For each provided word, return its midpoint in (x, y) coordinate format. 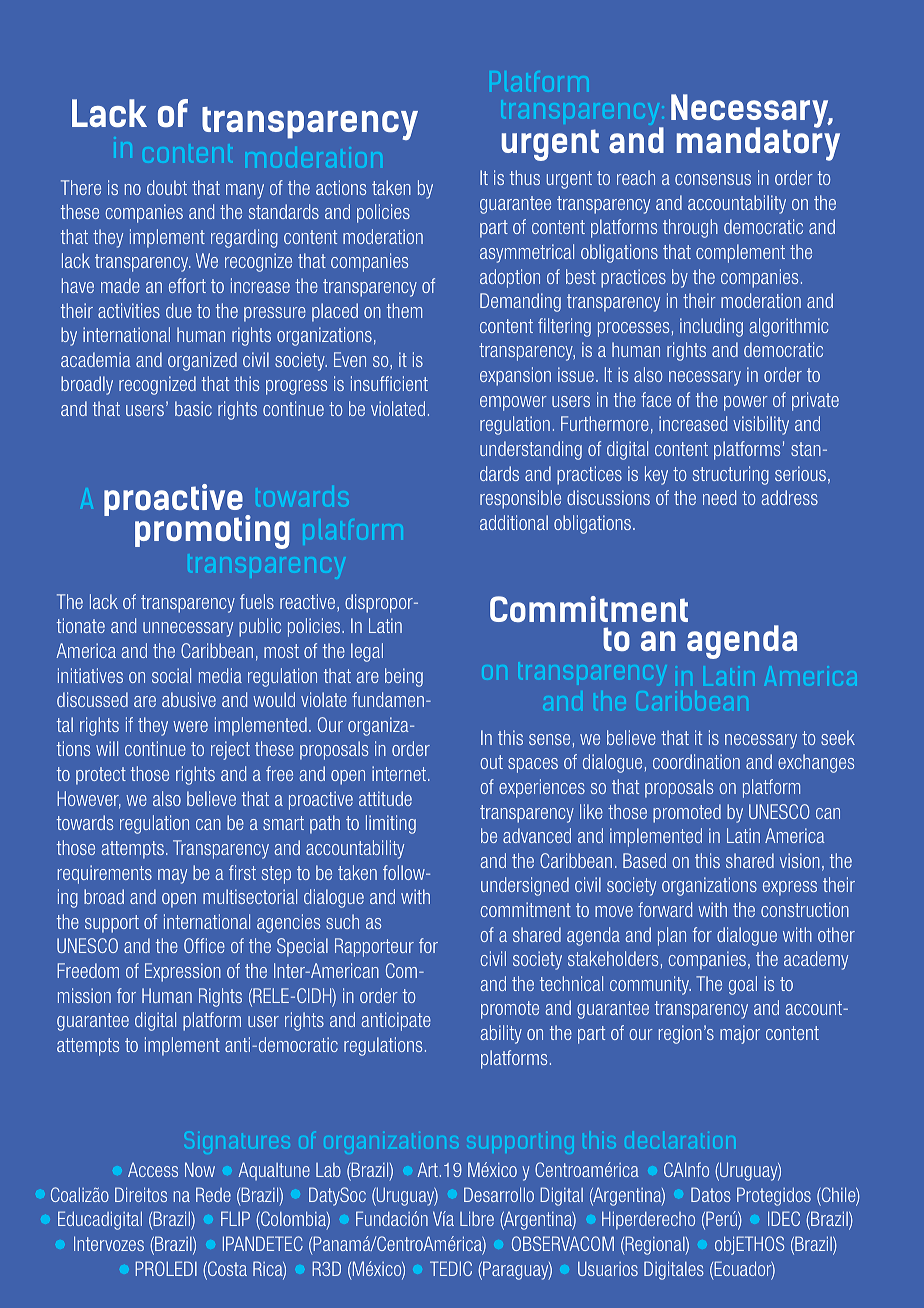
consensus (713, 179)
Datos (711, 1194)
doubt (167, 187)
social (171, 675)
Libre (477, 1218)
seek (838, 737)
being (404, 677)
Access (153, 1169)
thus (525, 177)
